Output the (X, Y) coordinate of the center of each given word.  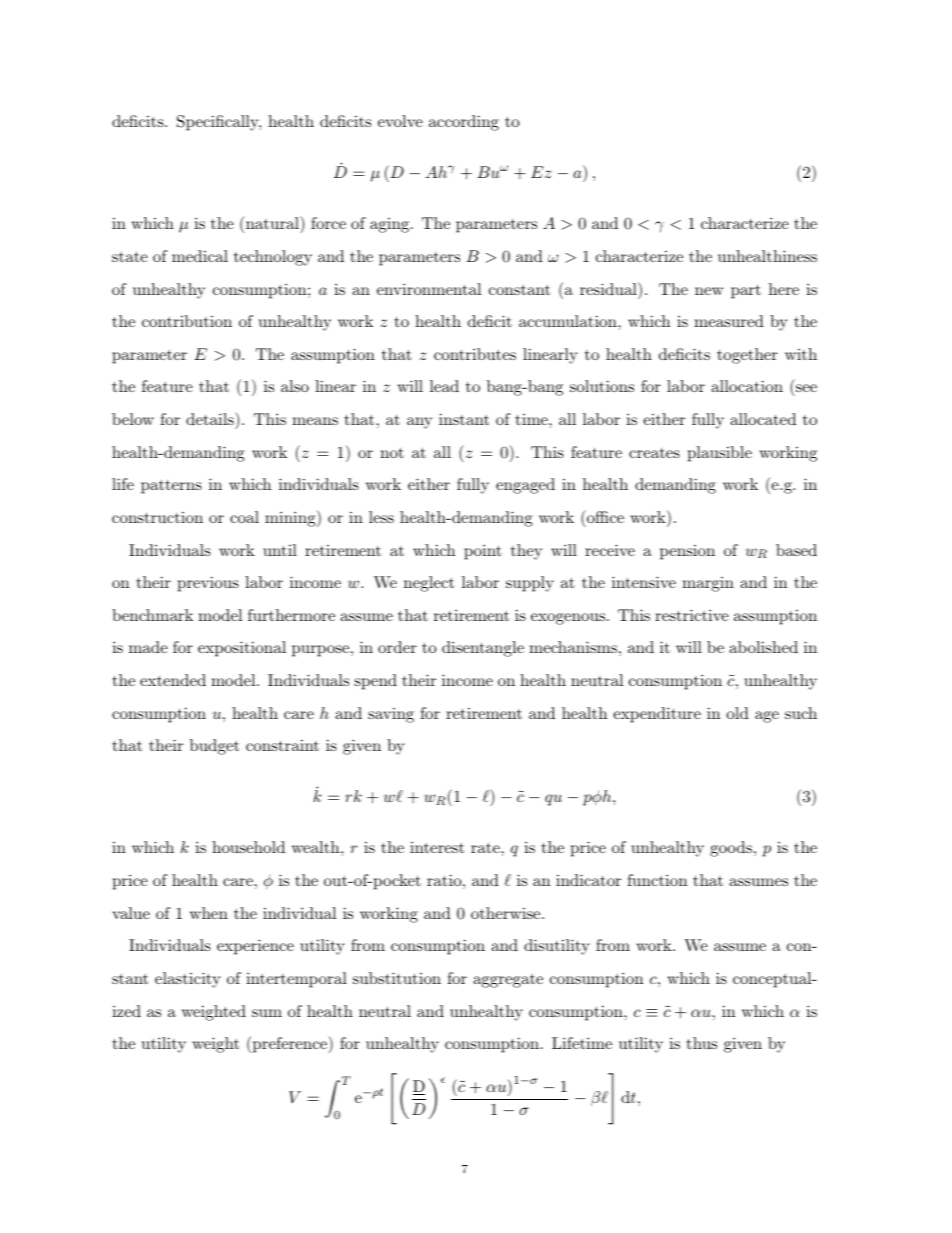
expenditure (657, 715)
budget (214, 747)
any (419, 423)
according (464, 123)
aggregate (508, 981)
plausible (720, 454)
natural (273, 222)
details (211, 418)
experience (255, 947)
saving (391, 715)
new (709, 291)
